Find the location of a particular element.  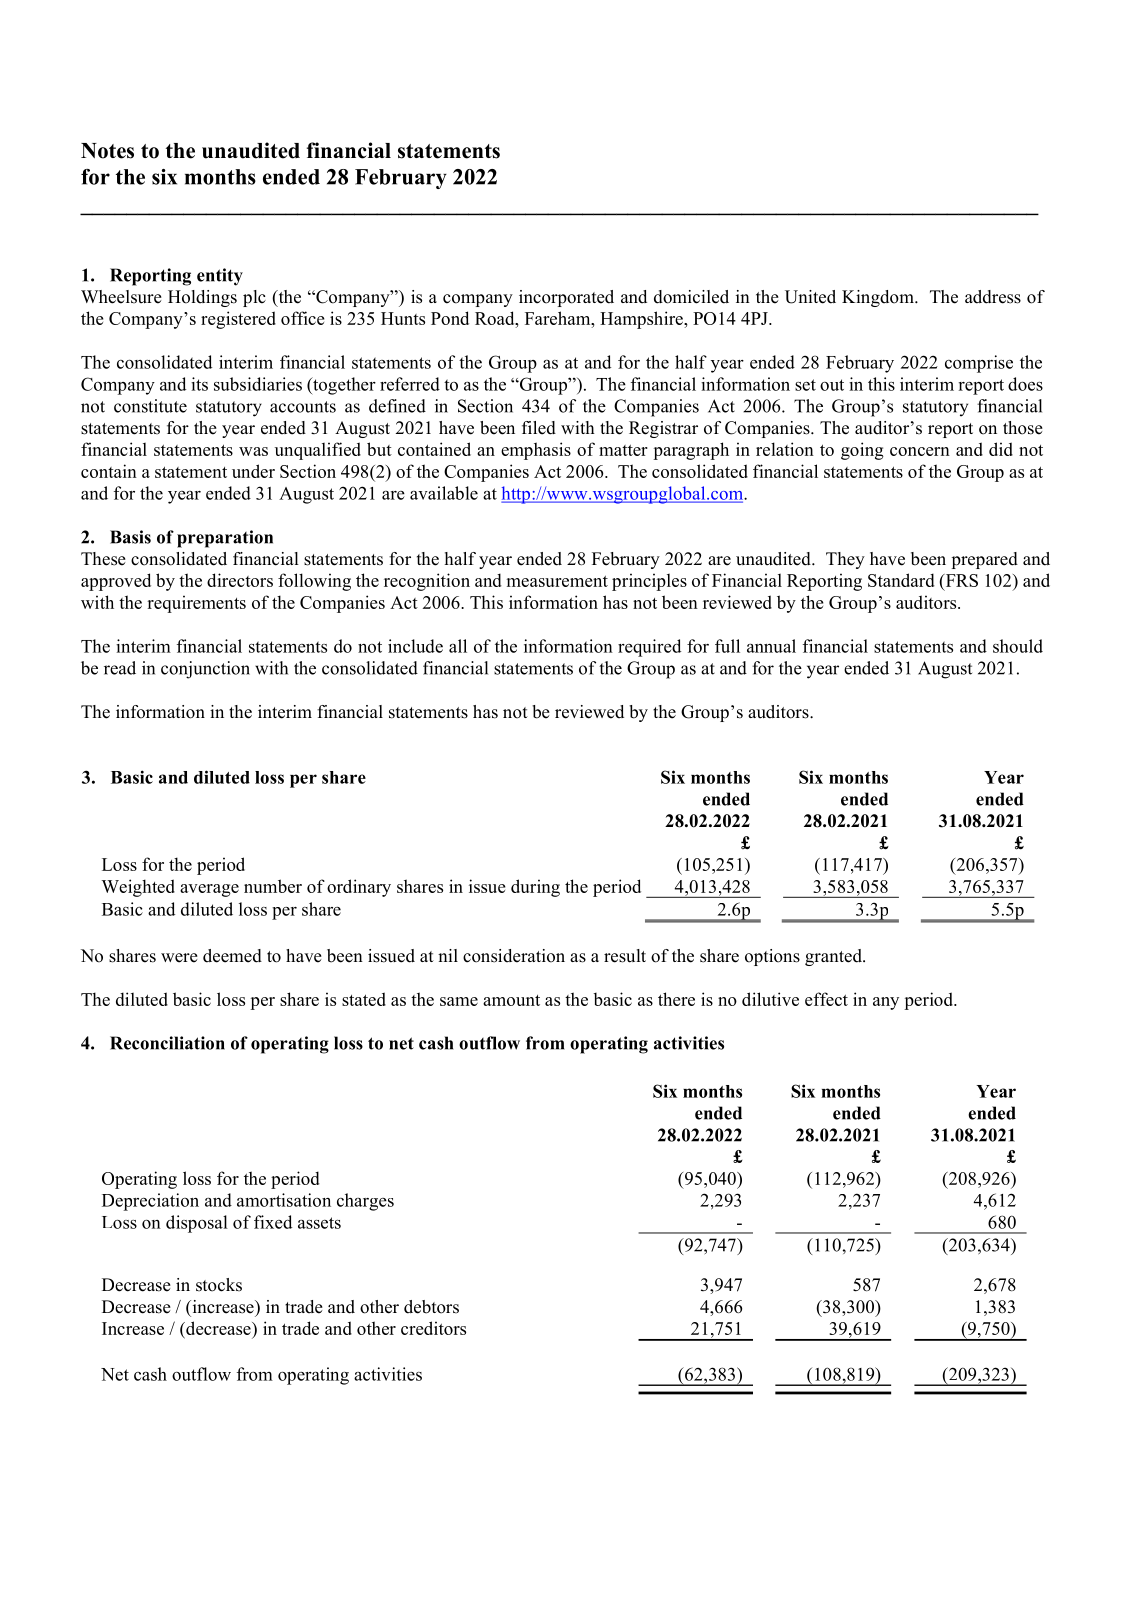

debtors is located at coordinates (431, 1307).
